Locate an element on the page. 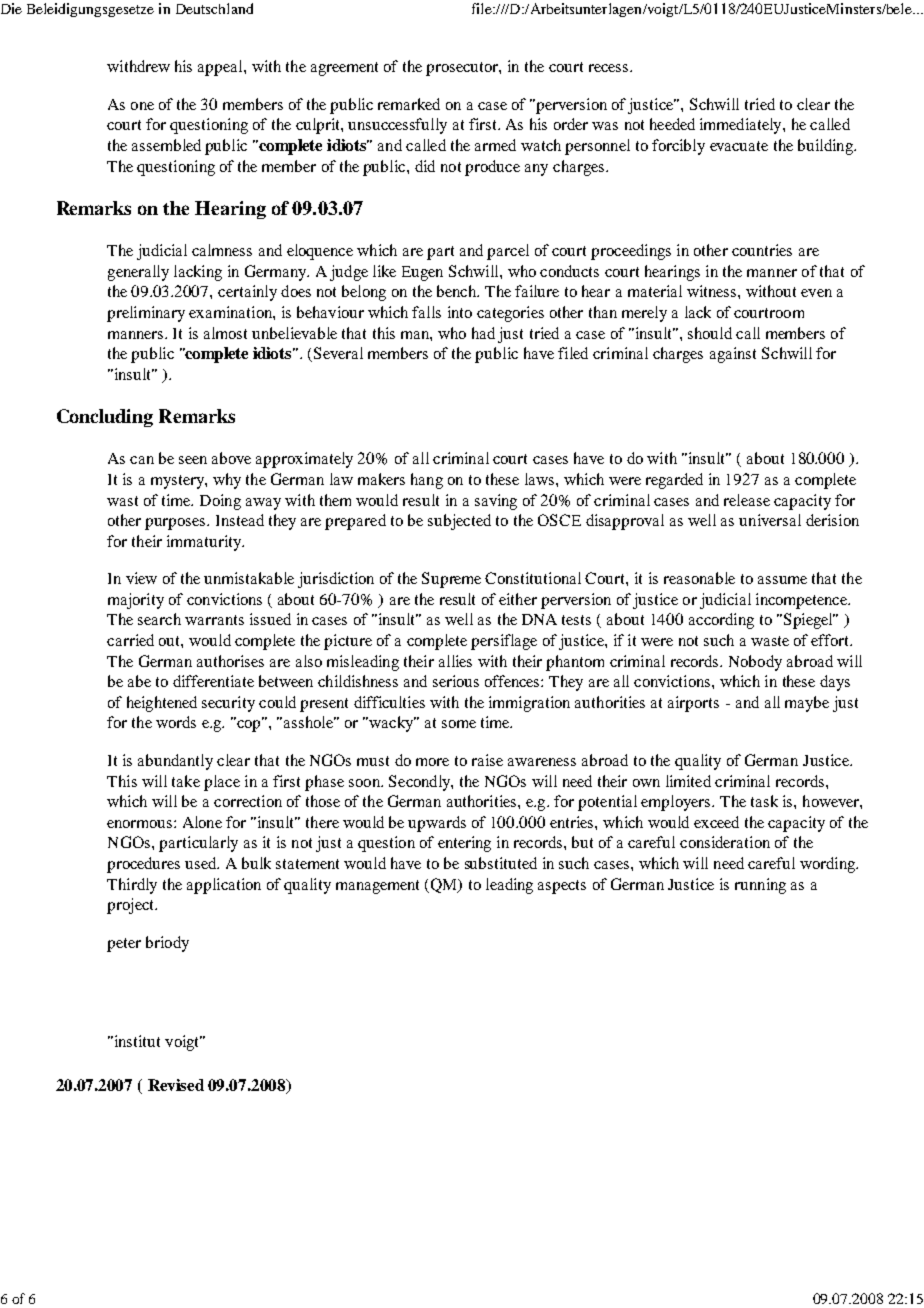 The image size is (924, 1308). subjected is located at coordinates (459, 522).
